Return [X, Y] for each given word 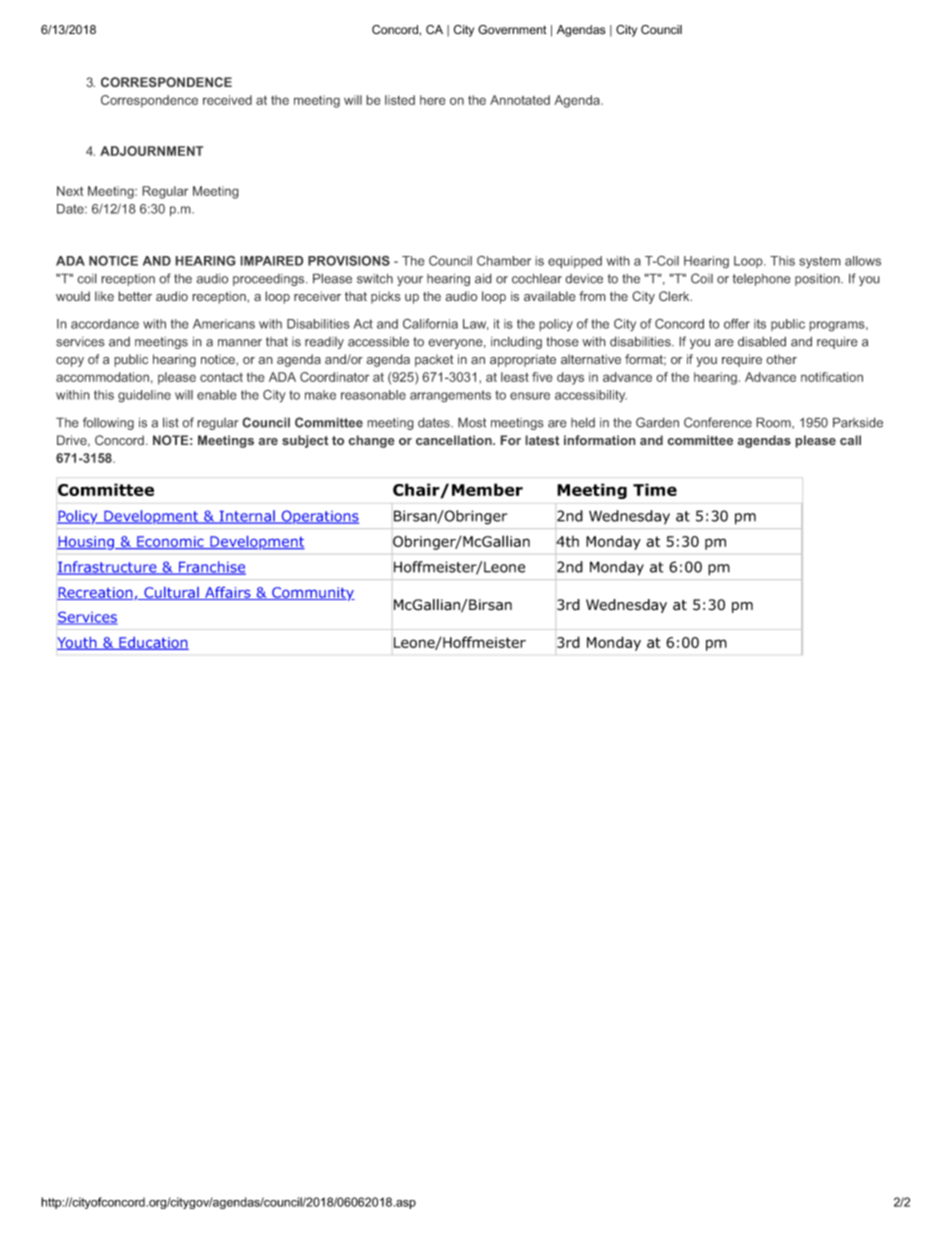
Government [512, 29]
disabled [762, 341]
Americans [224, 324]
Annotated [520, 100]
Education [153, 643]
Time [655, 489]
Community [312, 594]
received [227, 100]
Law [476, 324]
